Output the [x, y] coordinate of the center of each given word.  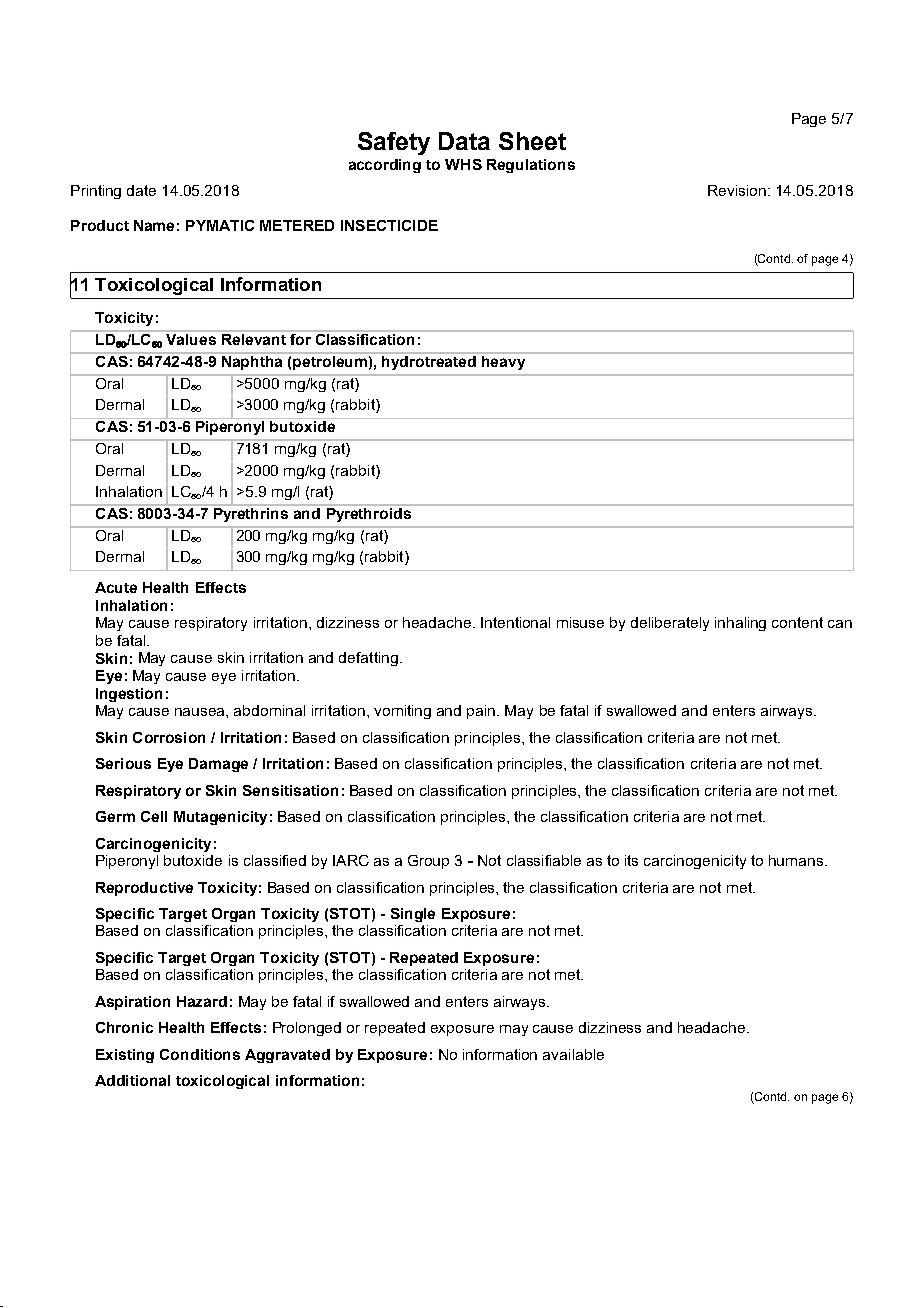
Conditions [200, 1054]
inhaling [740, 624]
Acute [116, 587]
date [141, 190]
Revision [737, 190]
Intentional [515, 622]
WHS [463, 164]
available [573, 1054]
